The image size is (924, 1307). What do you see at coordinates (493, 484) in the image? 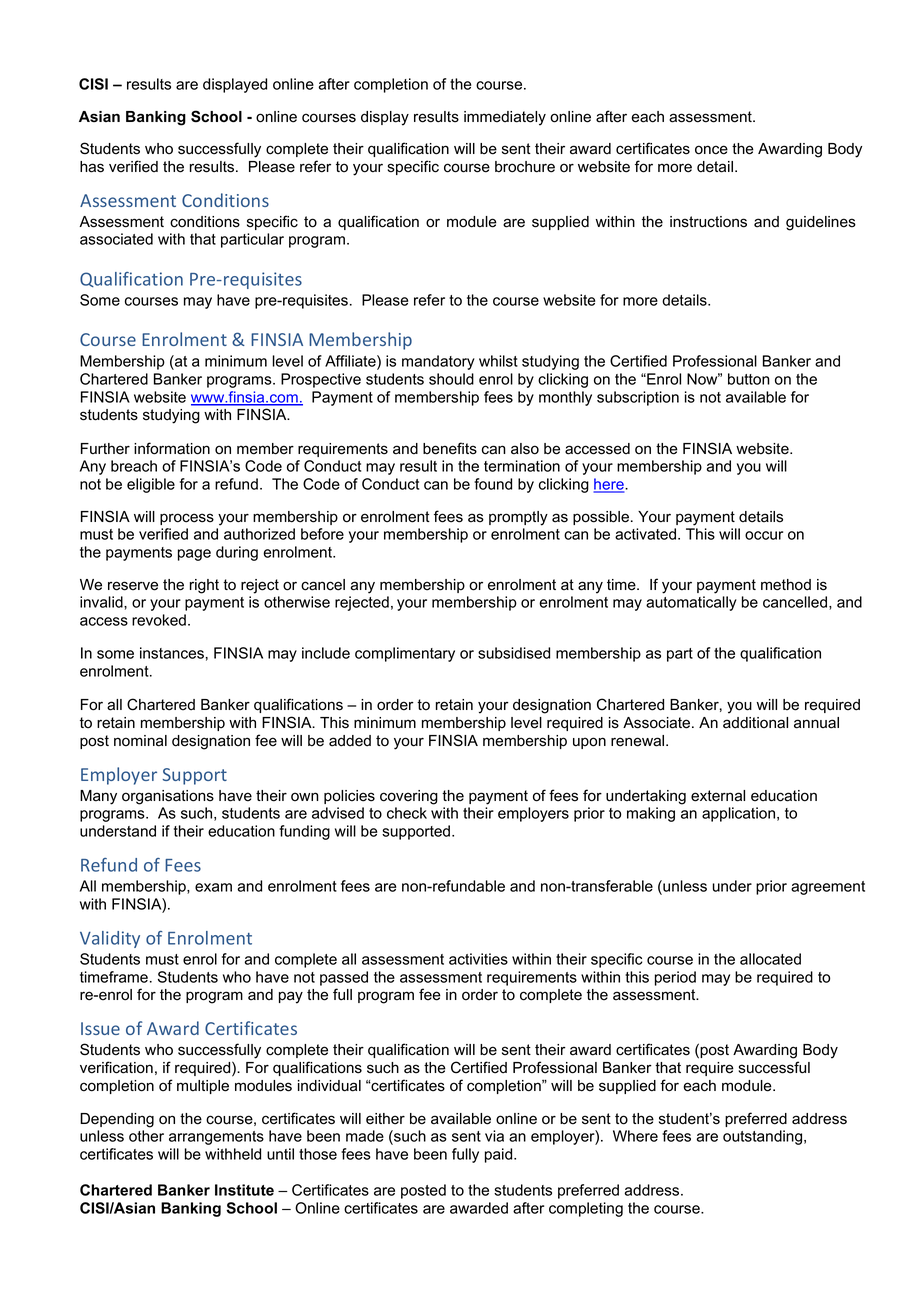
I see `found` at bounding box center [493, 484].
